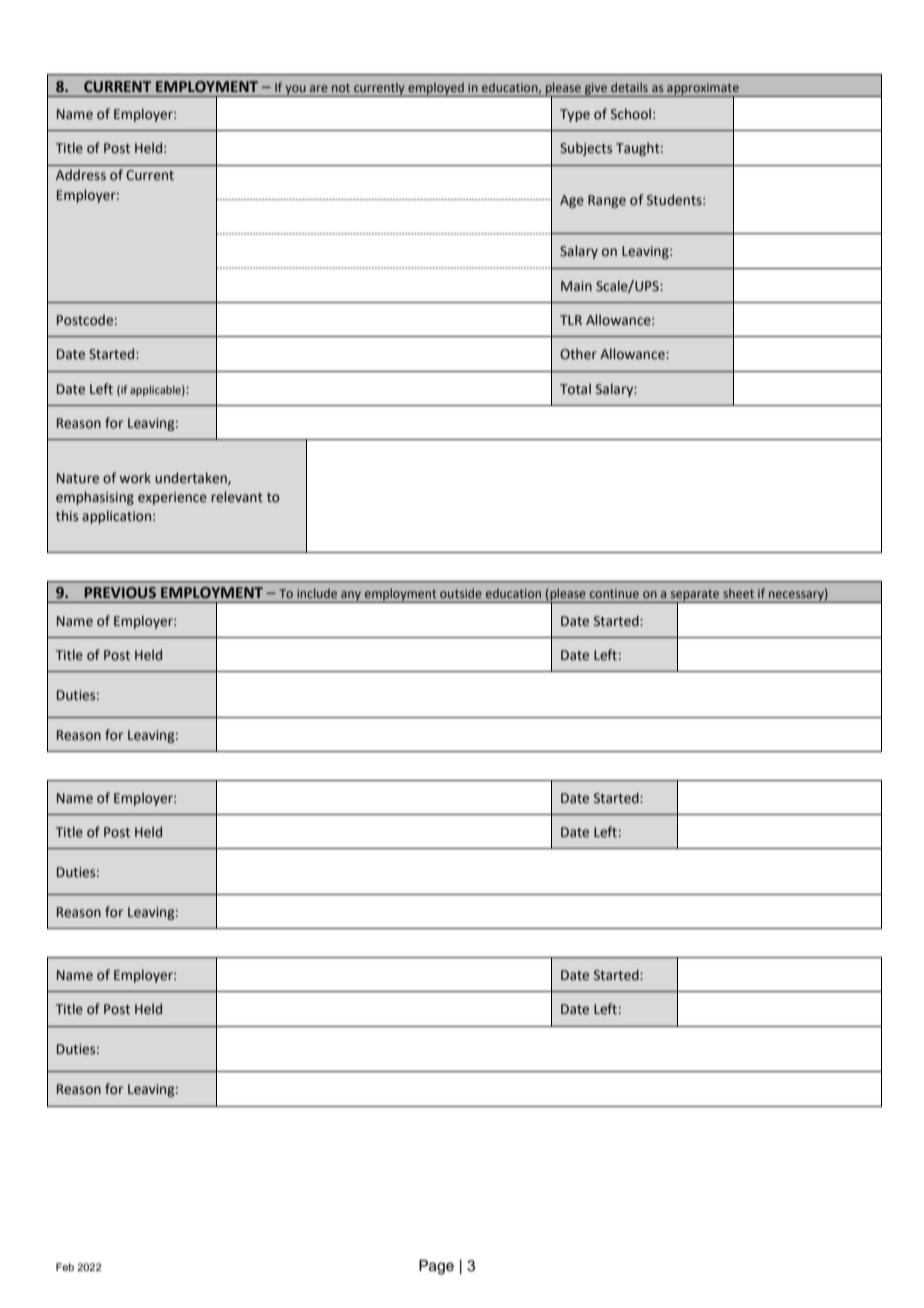 This page has width=924, height=1308. I want to click on Page, so click(436, 1267).
